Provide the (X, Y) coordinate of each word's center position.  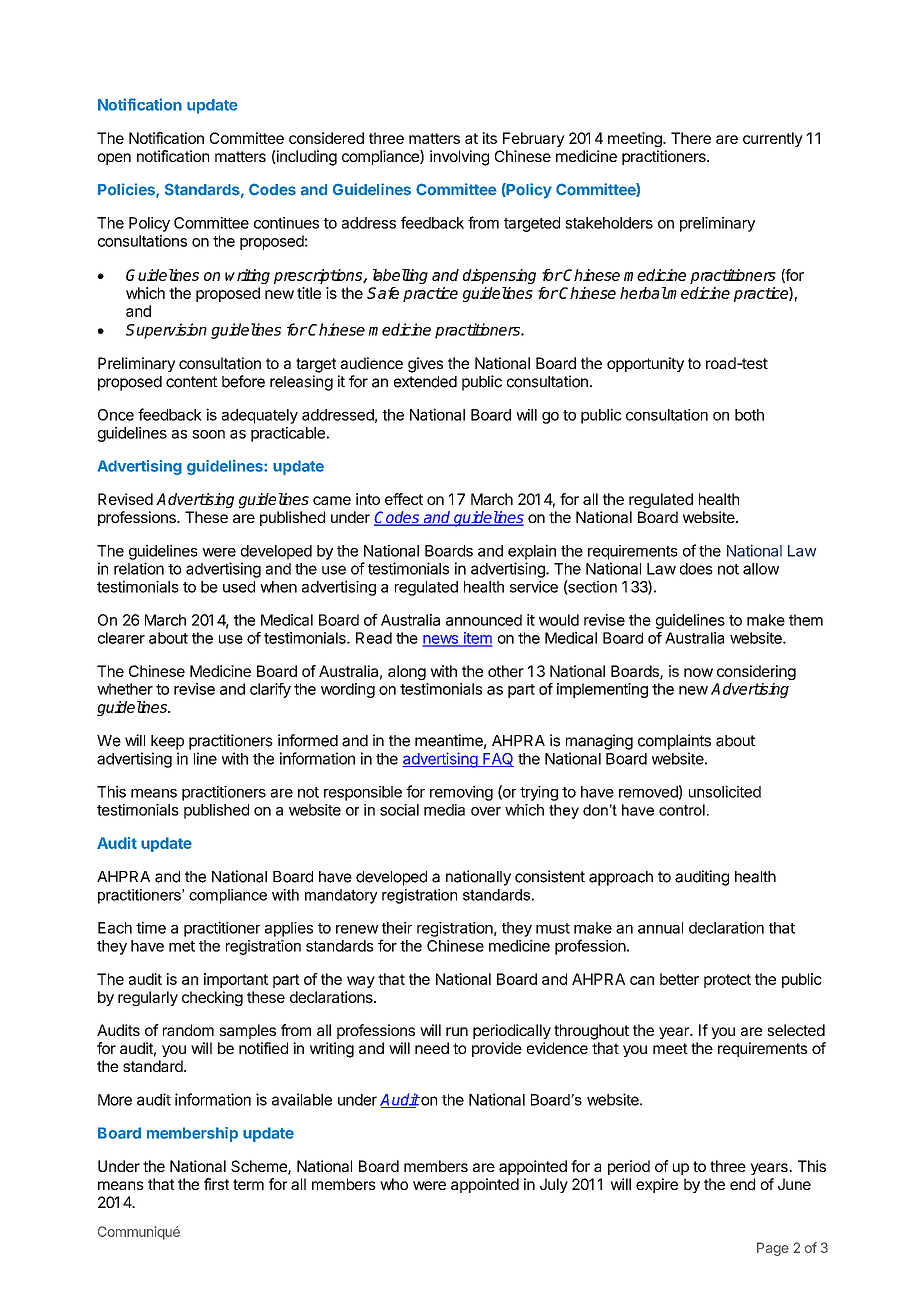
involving (459, 158)
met (182, 946)
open (114, 159)
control (682, 810)
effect (404, 499)
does (696, 569)
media (444, 810)
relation (139, 568)
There (691, 138)
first (216, 1184)
